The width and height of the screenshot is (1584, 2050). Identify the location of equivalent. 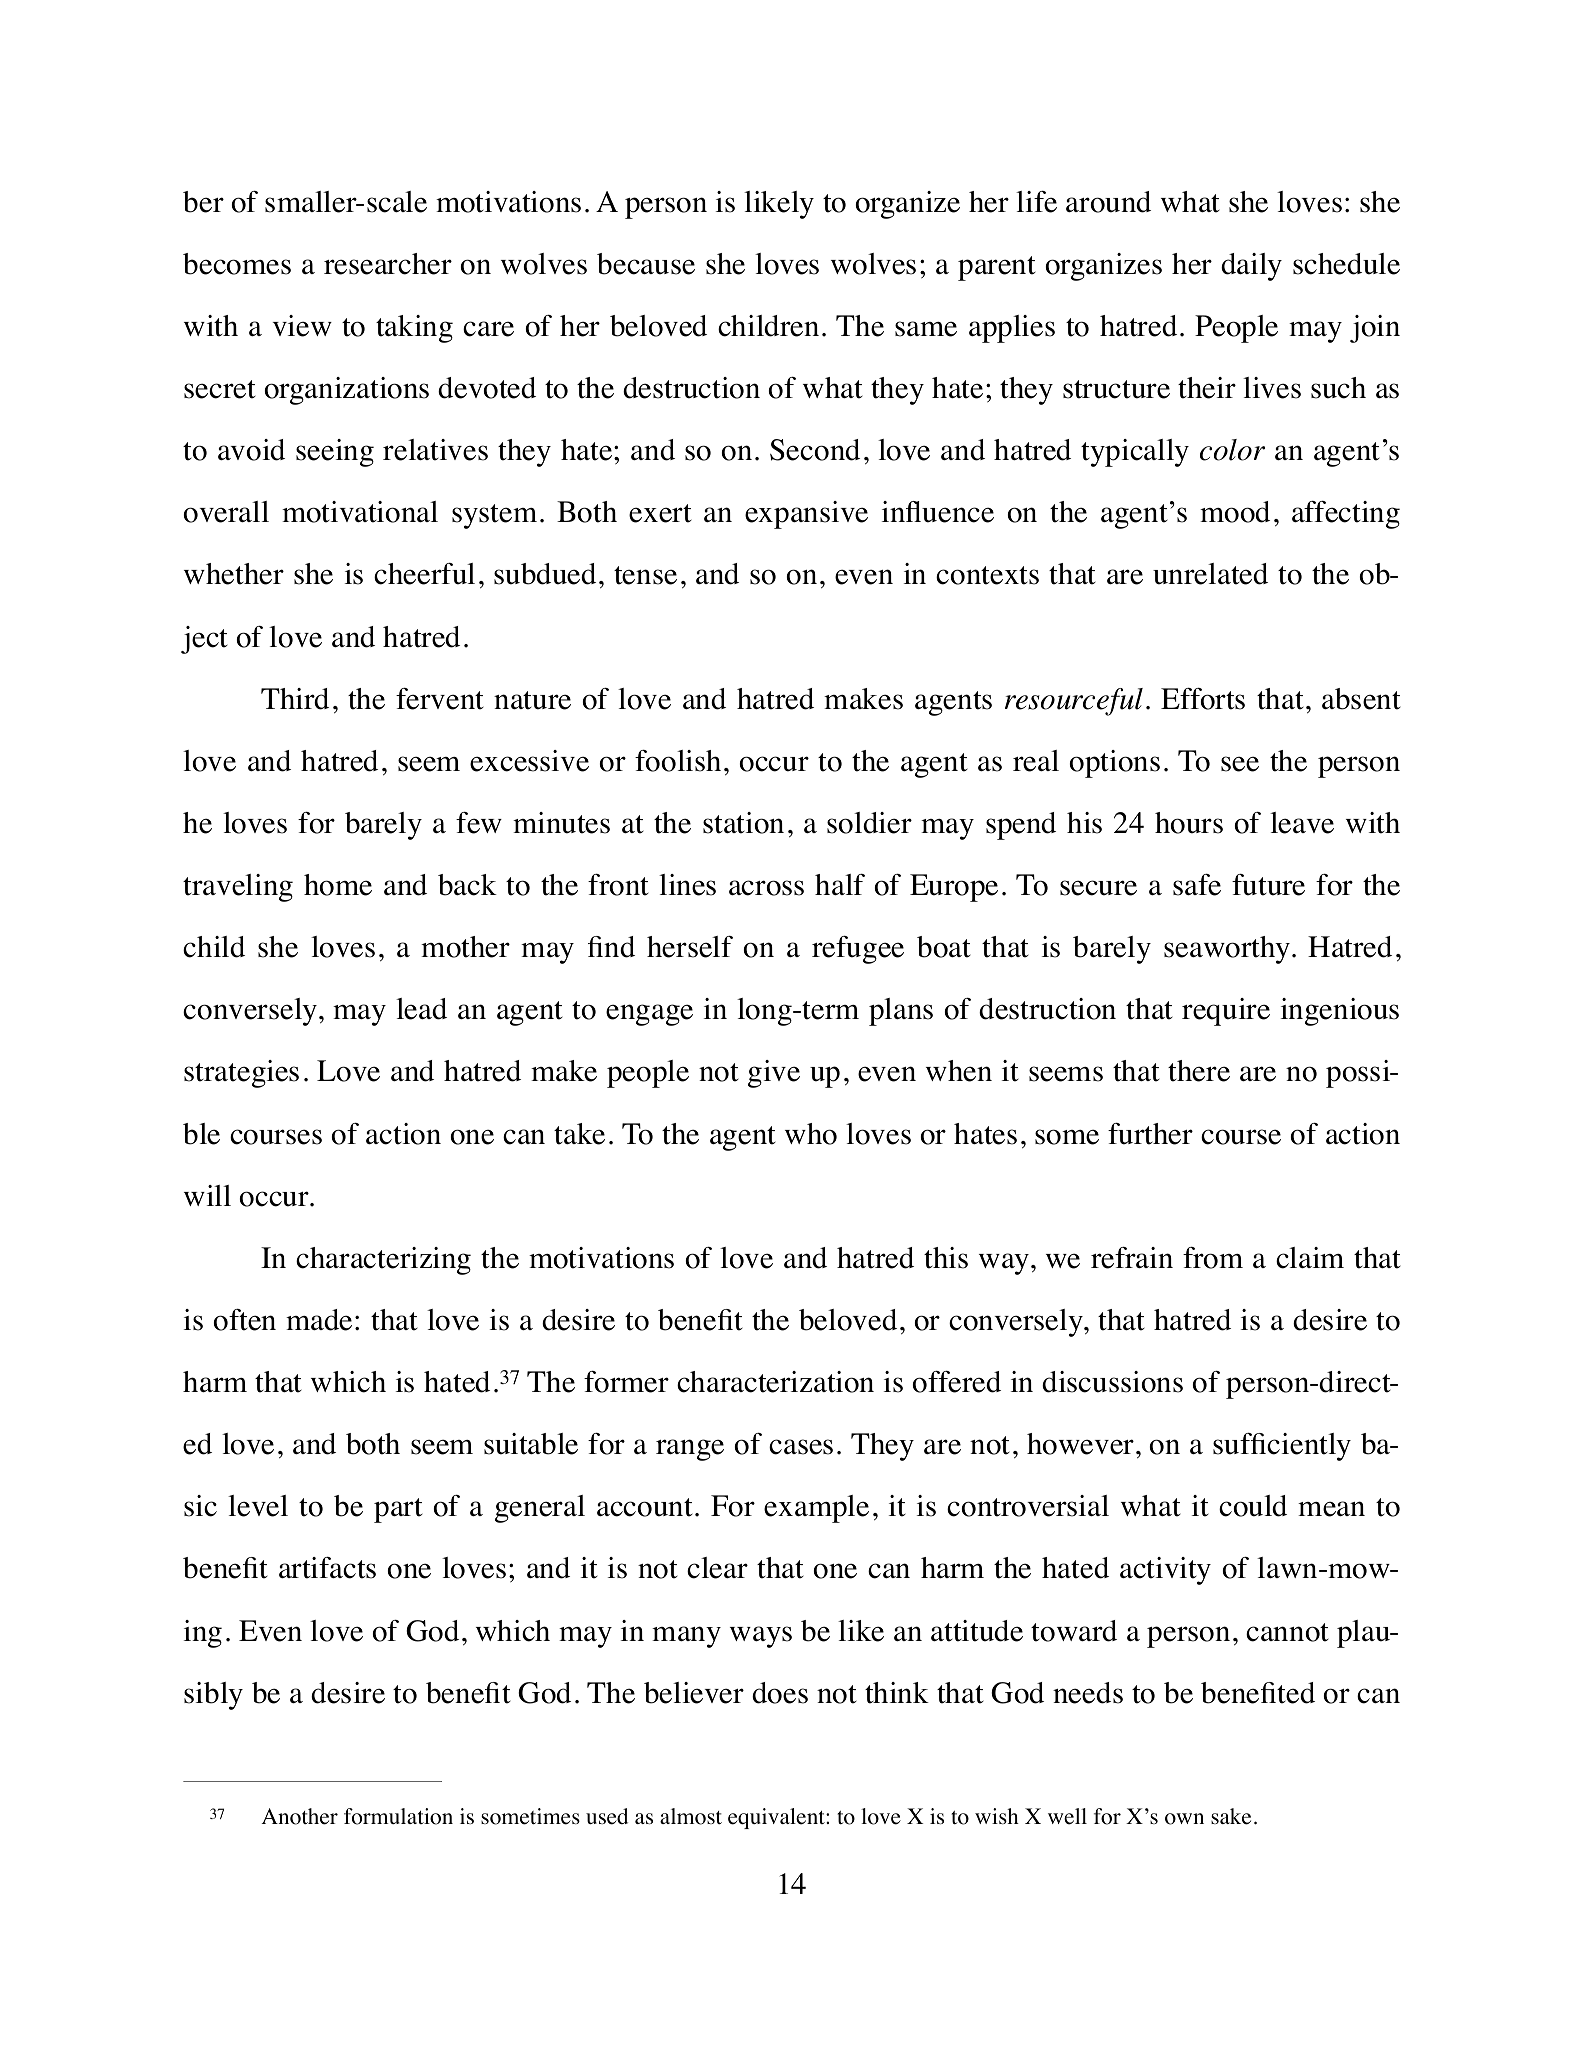
(777, 1818).
